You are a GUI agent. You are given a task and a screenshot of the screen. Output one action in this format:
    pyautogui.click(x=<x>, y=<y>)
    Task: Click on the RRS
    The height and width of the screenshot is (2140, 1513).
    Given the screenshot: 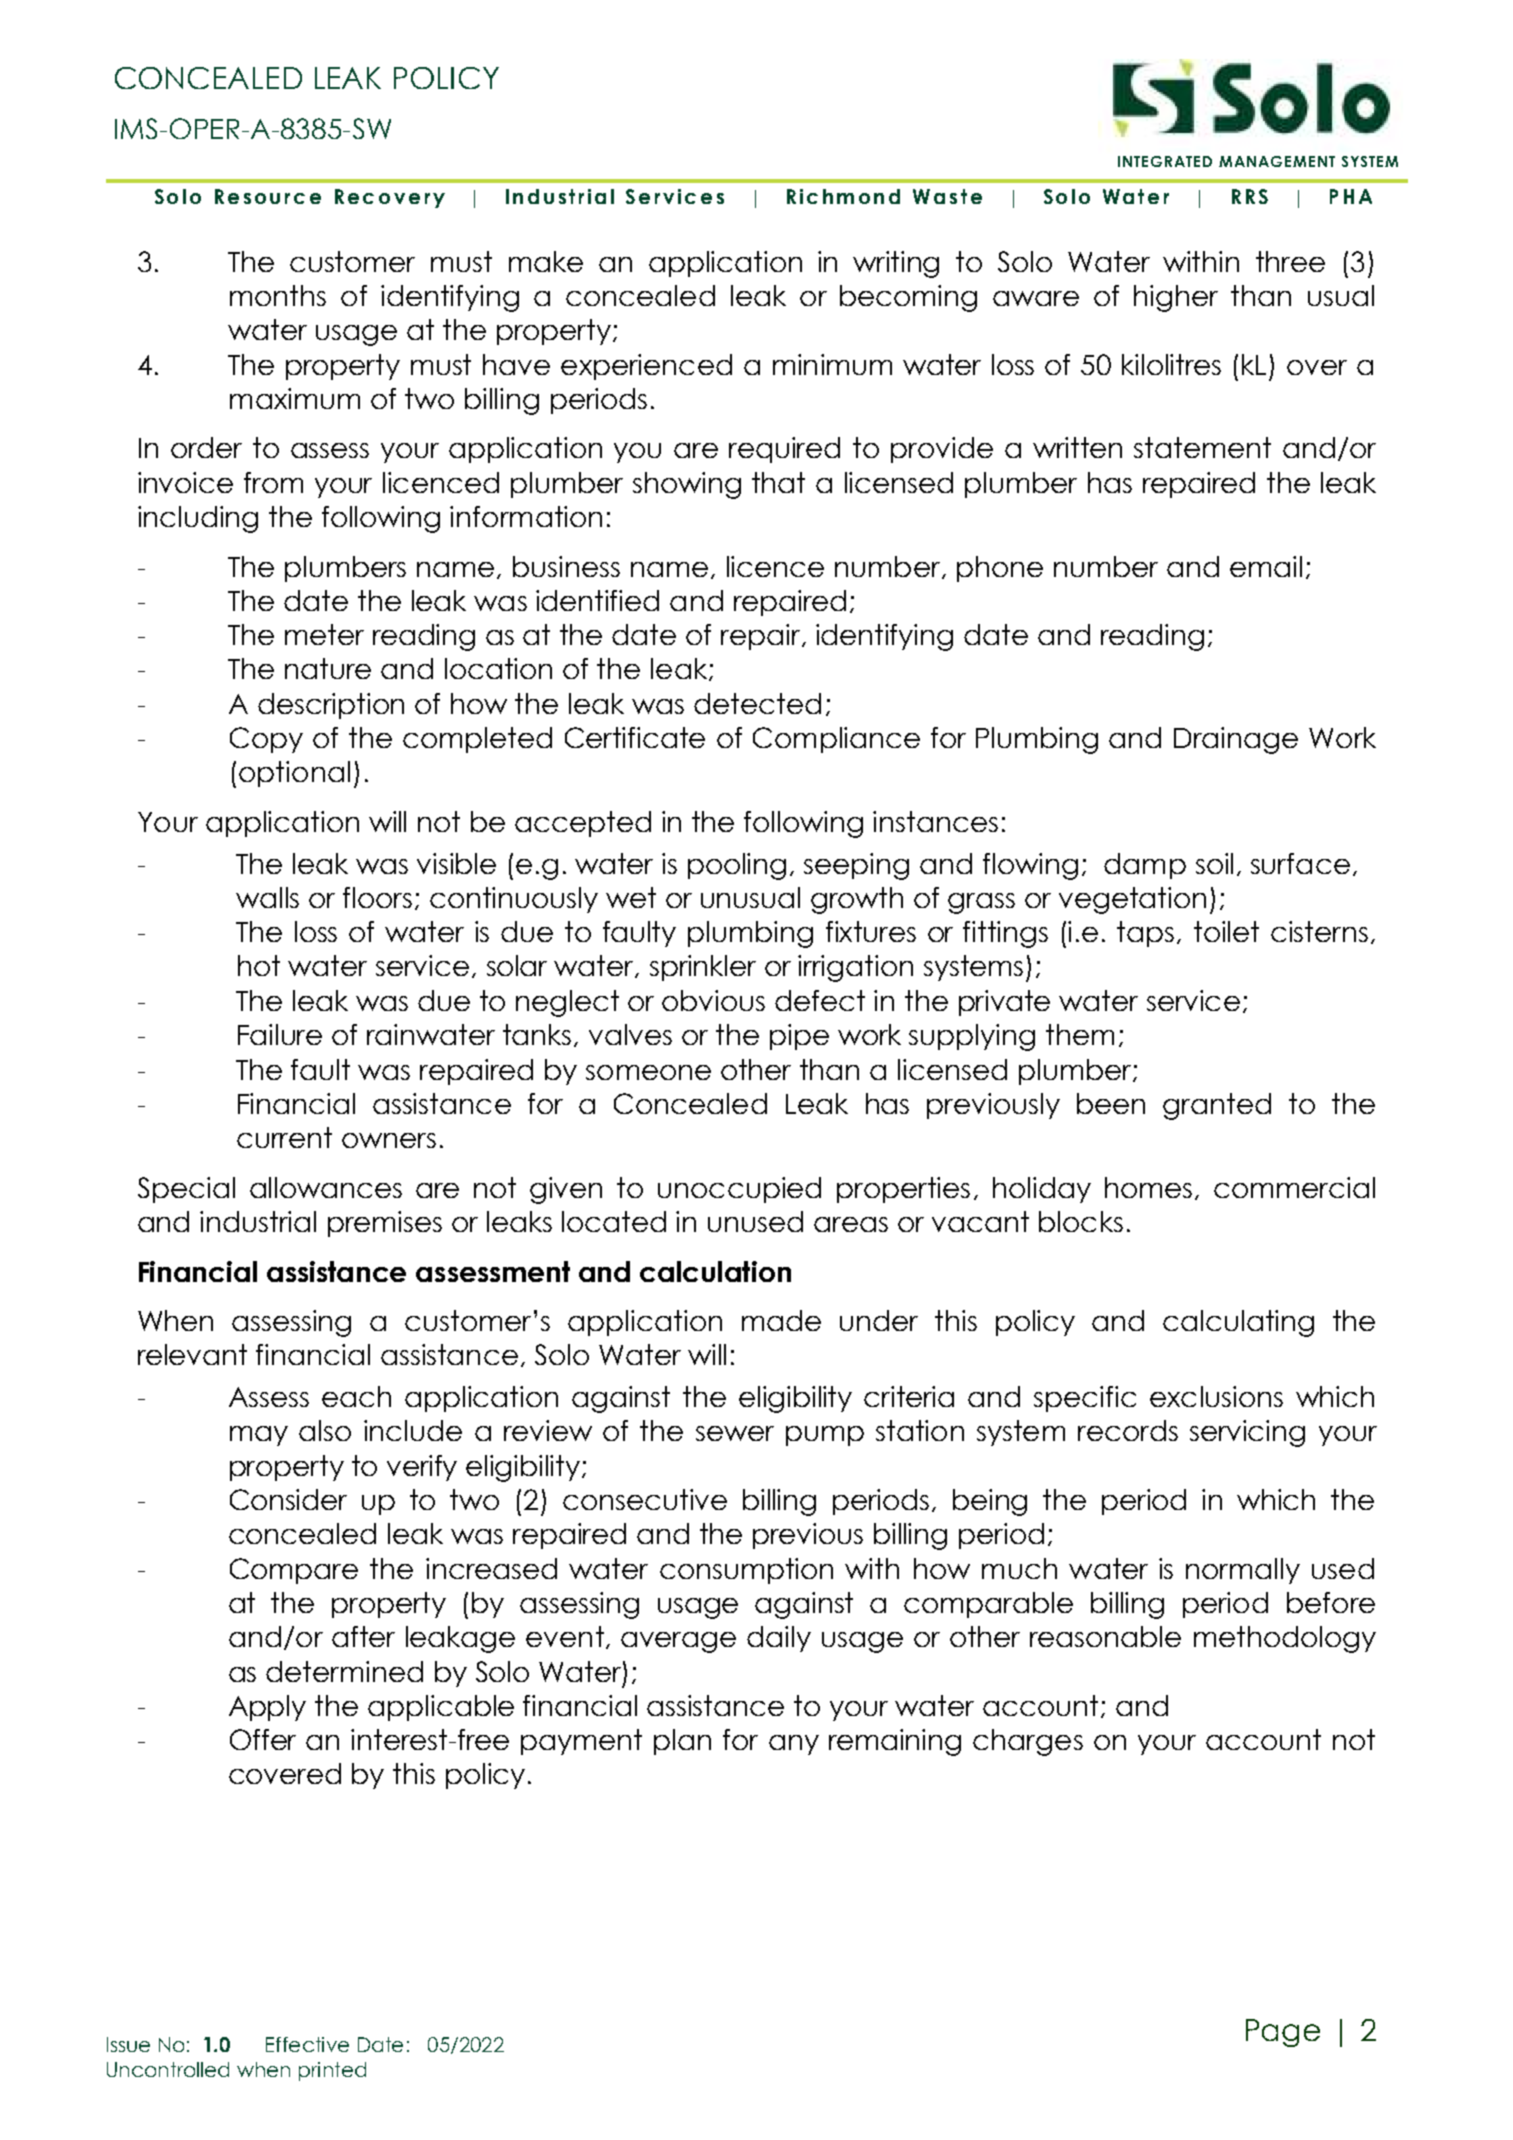 What is the action you would take?
    pyautogui.click(x=1250, y=196)
